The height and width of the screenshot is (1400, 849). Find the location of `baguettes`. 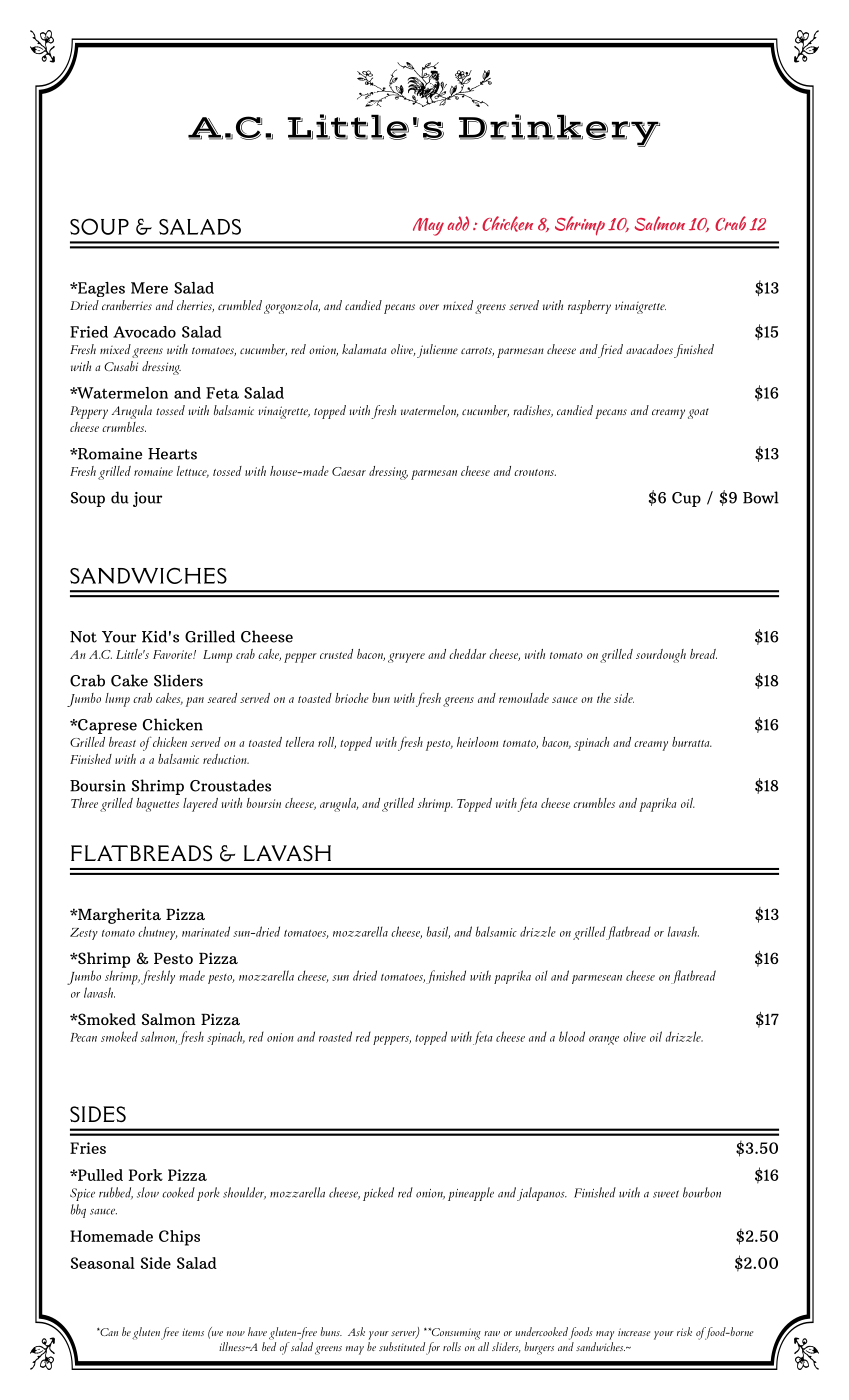

baguettes is located at coordinates (157, 805).
